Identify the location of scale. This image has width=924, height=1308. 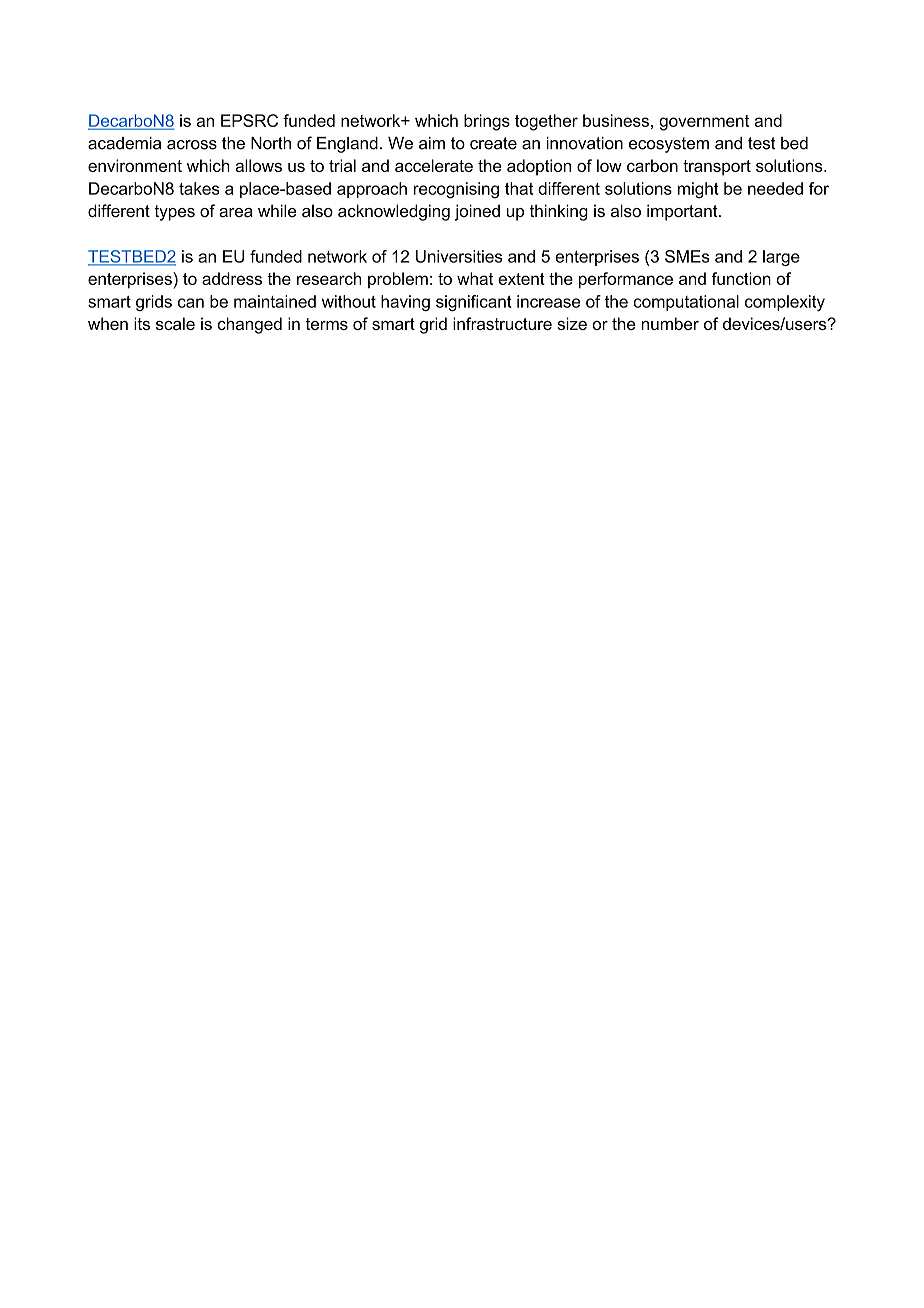
(175, 323).
